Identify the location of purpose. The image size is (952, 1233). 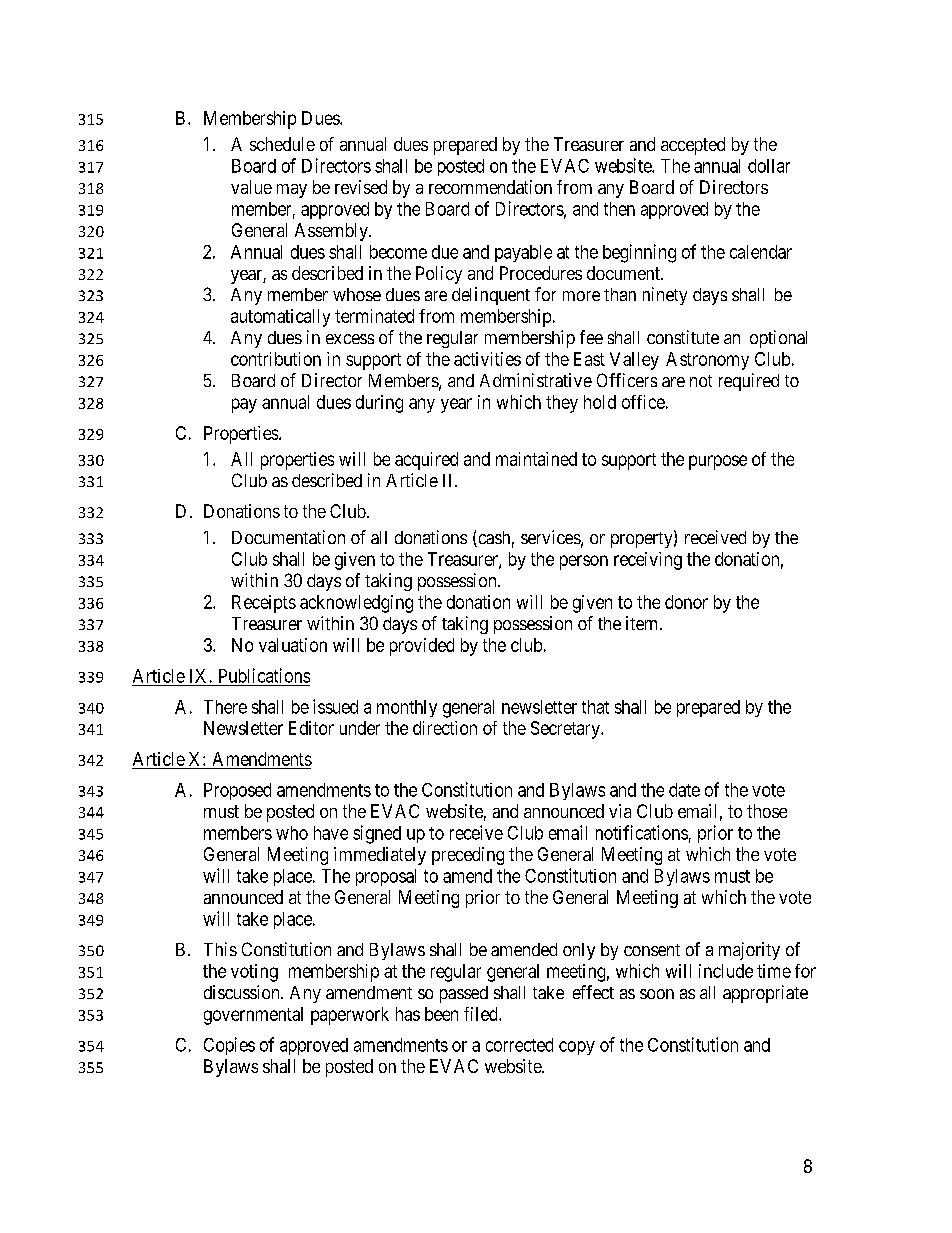
(718, 462).
